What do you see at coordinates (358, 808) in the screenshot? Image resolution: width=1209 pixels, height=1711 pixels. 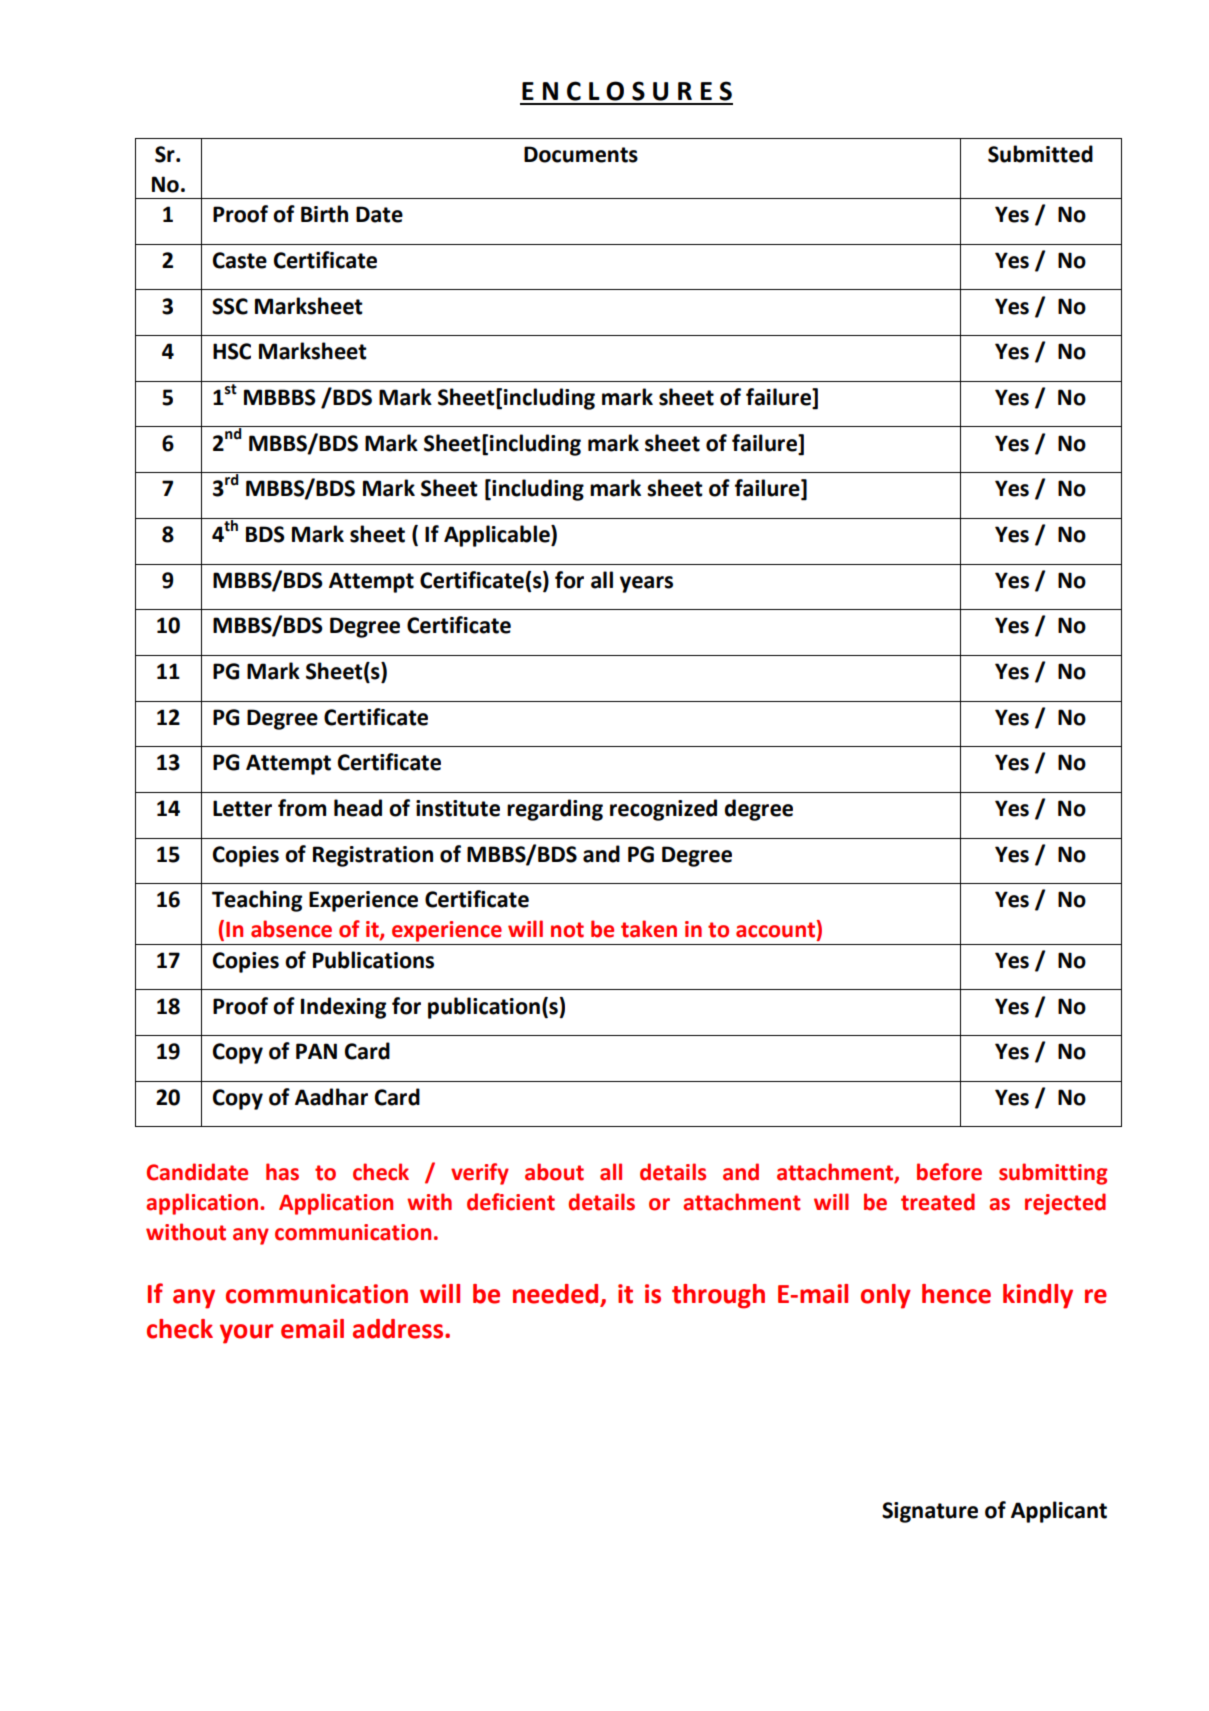 I see `head` at bounding box center [358, 808].
